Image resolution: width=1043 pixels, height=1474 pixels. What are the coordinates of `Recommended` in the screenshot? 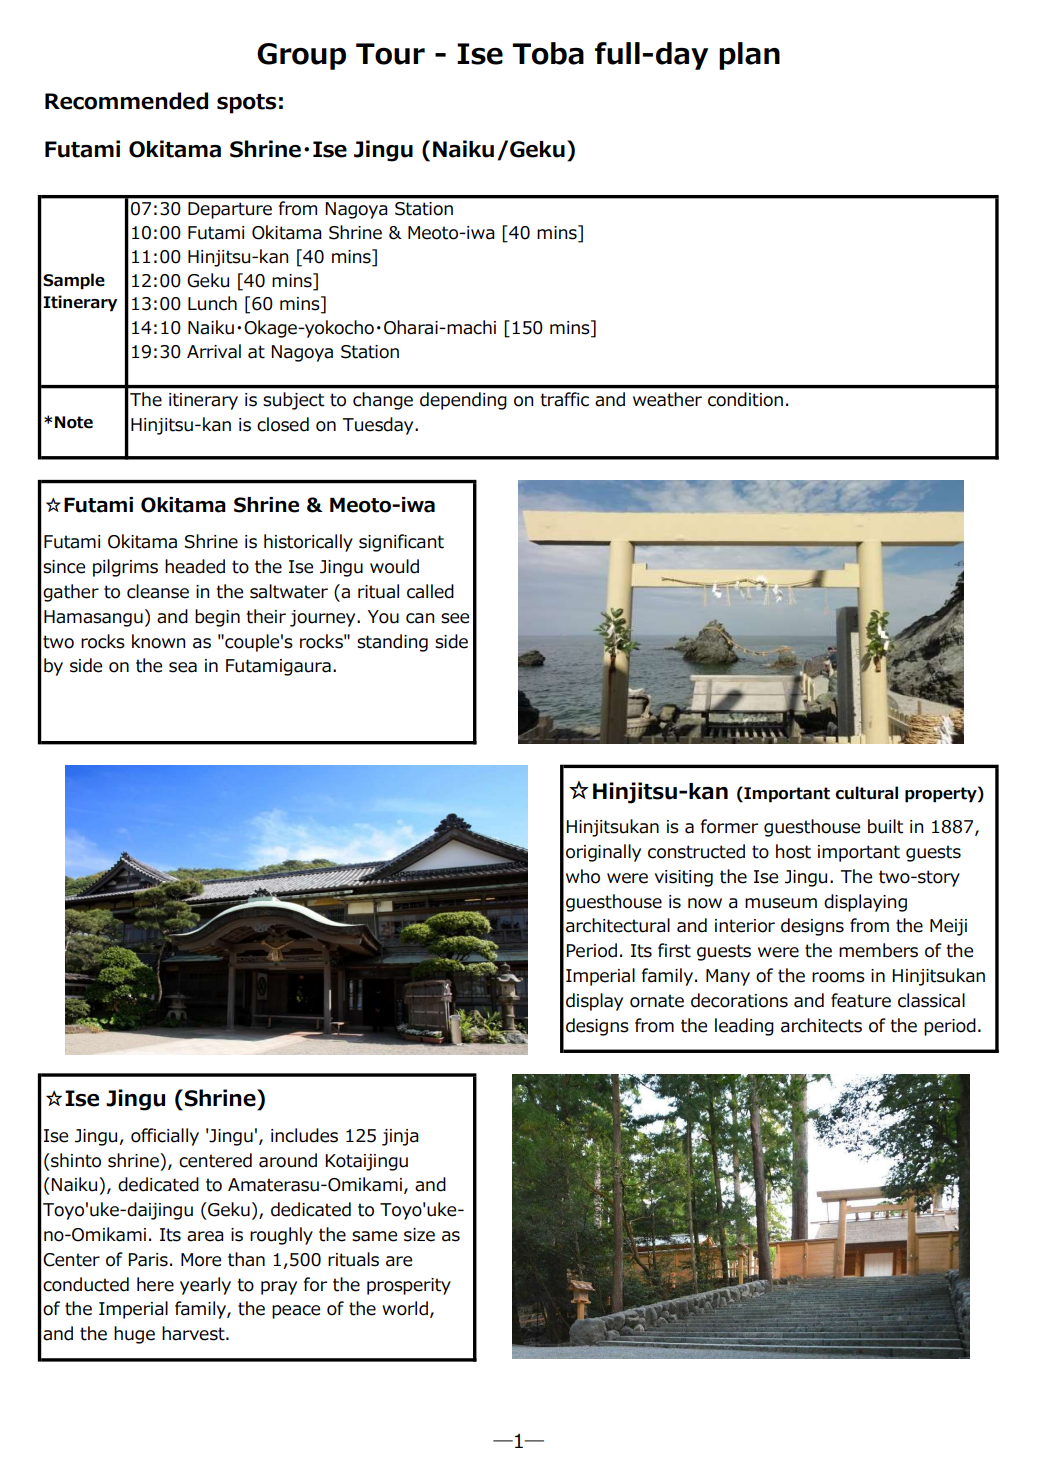 It's located at (126, 101).
